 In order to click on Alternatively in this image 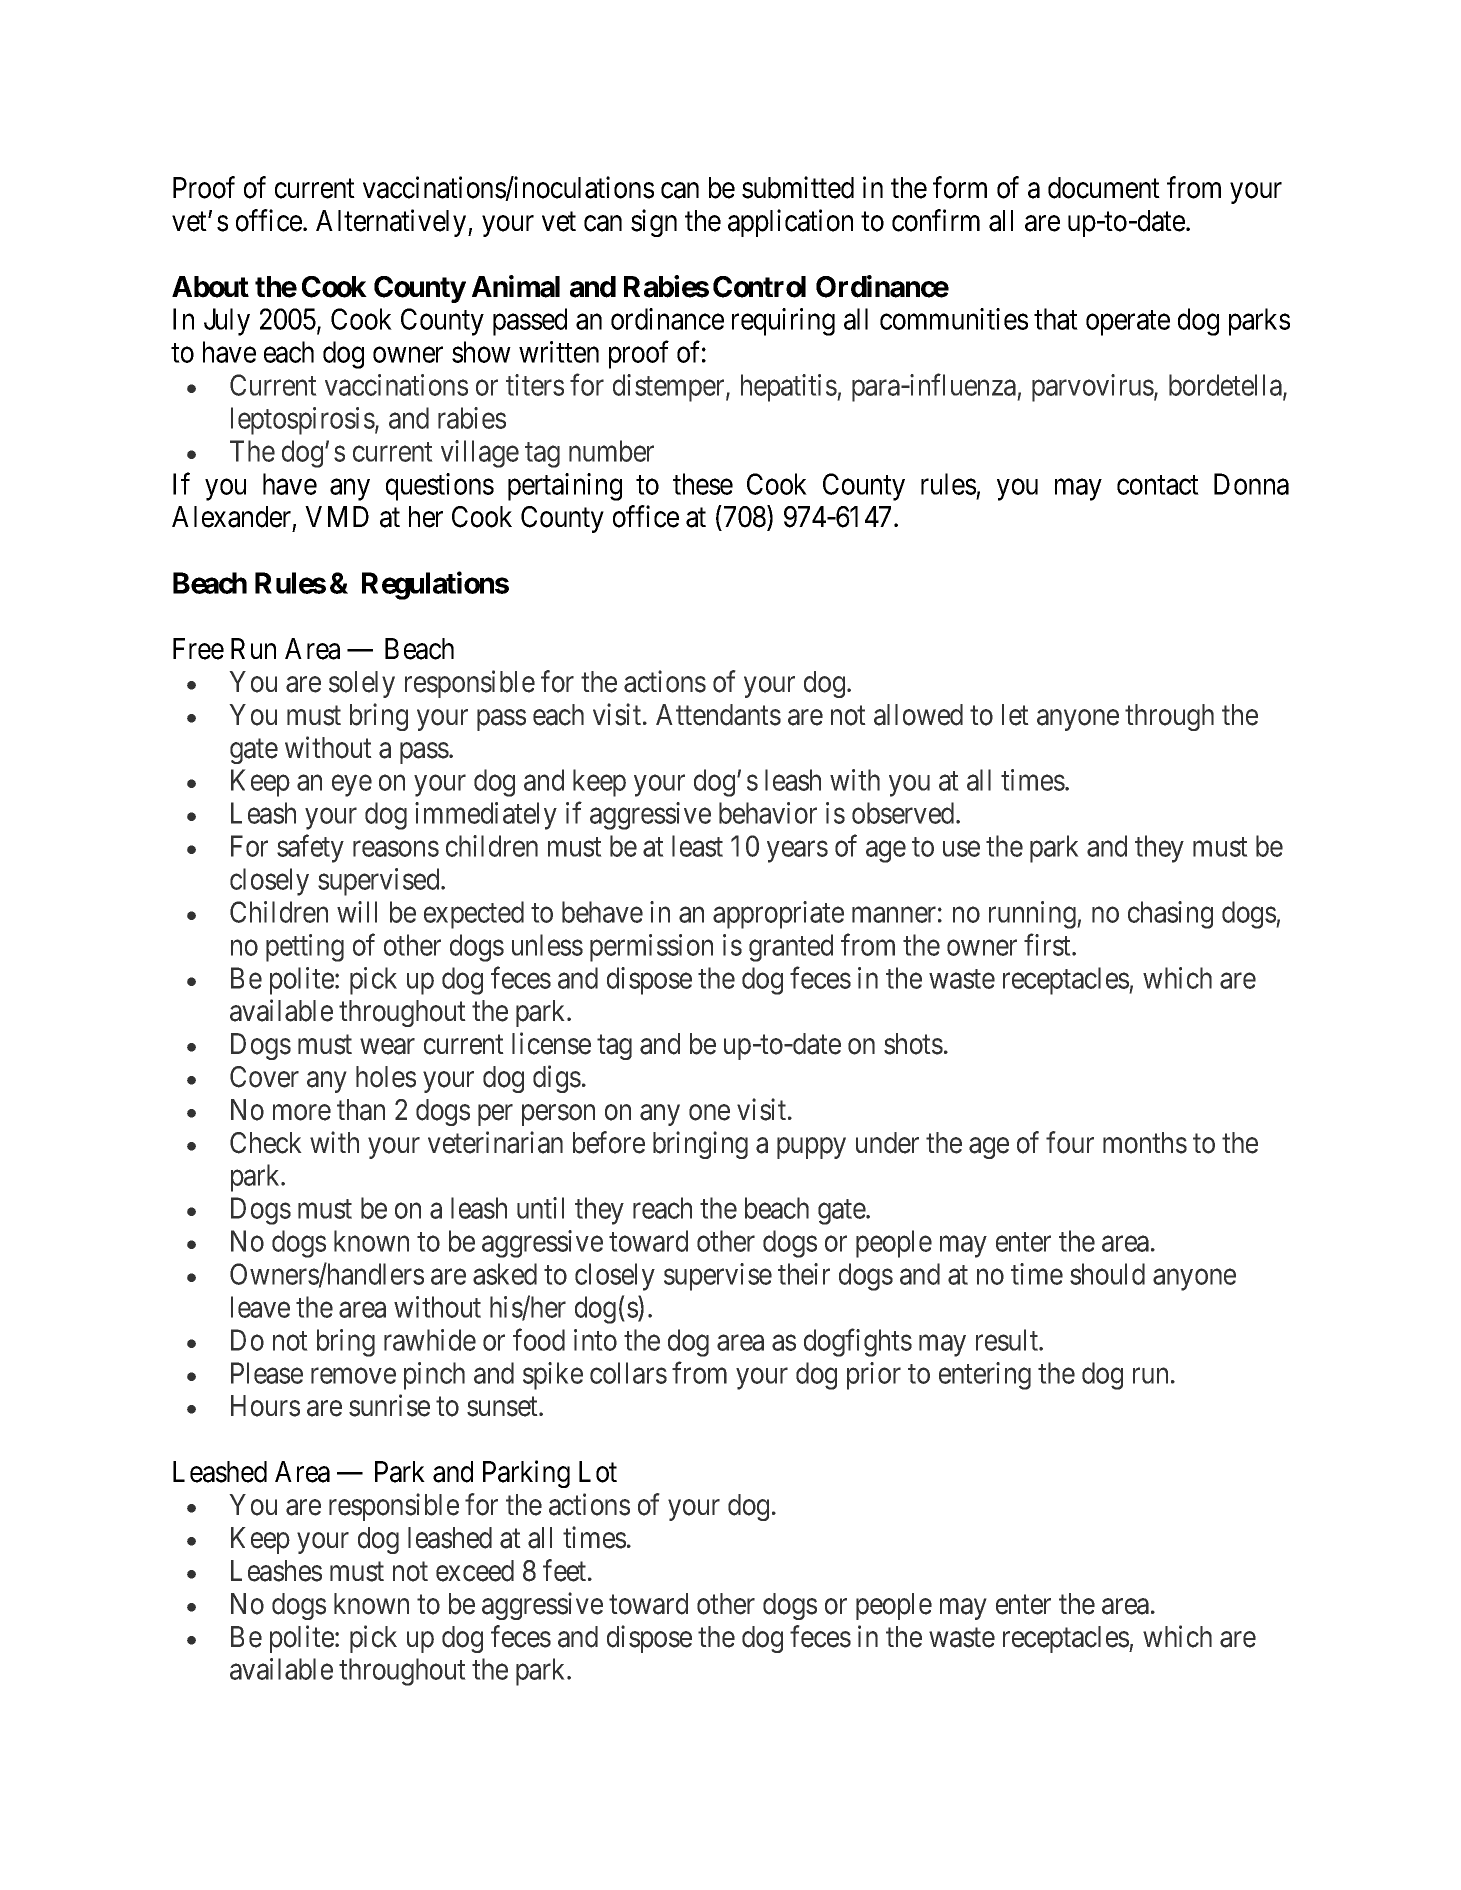, I will do `click(392, 223)`.
